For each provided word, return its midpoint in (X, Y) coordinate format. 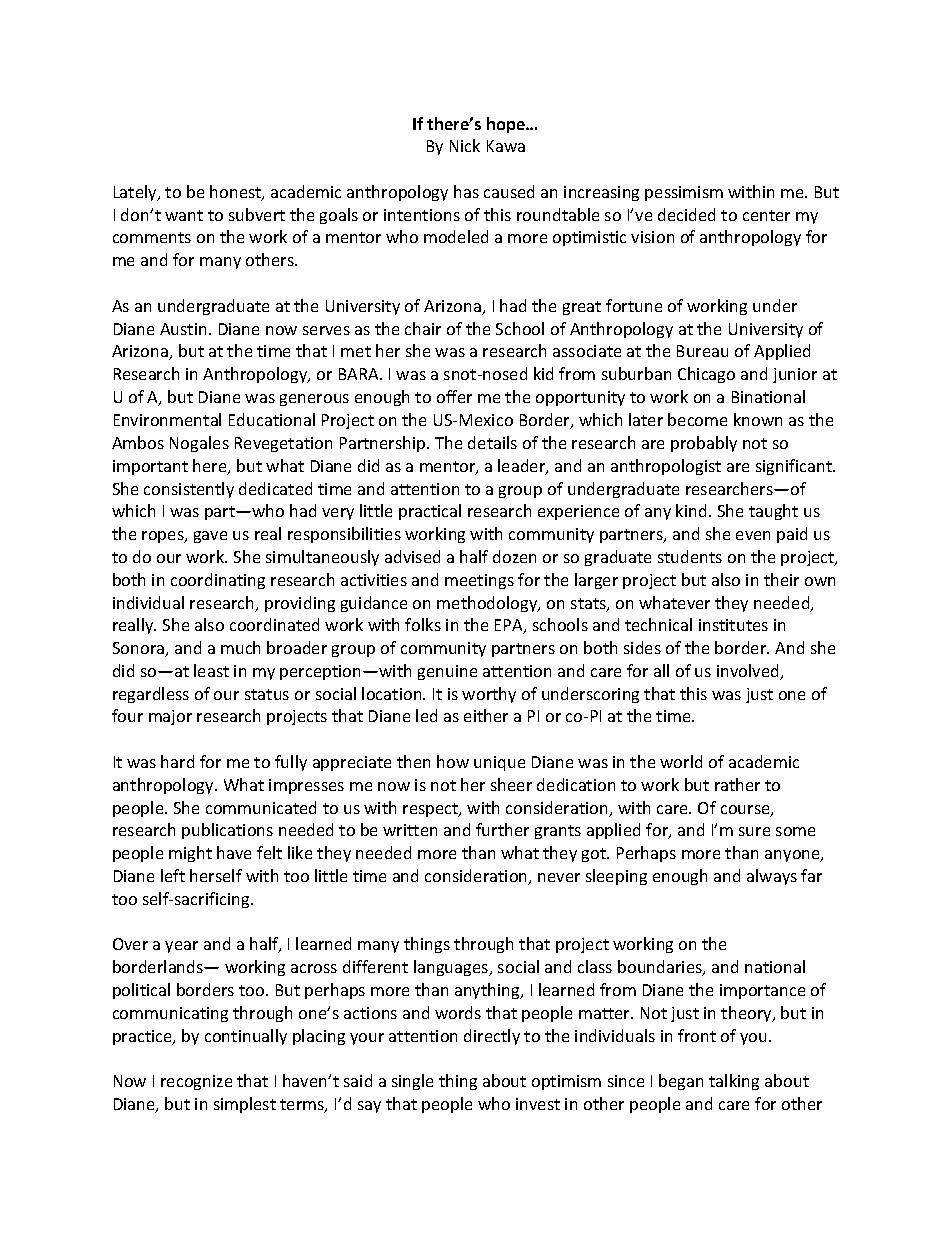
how (453, 761)
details (492, 442)
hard (177, 761)
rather (737, 784)
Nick (465, 145)
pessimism (684, 193)
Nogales (199, 444)
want (184, 215)
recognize (196, 1082)
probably (704, 444)
